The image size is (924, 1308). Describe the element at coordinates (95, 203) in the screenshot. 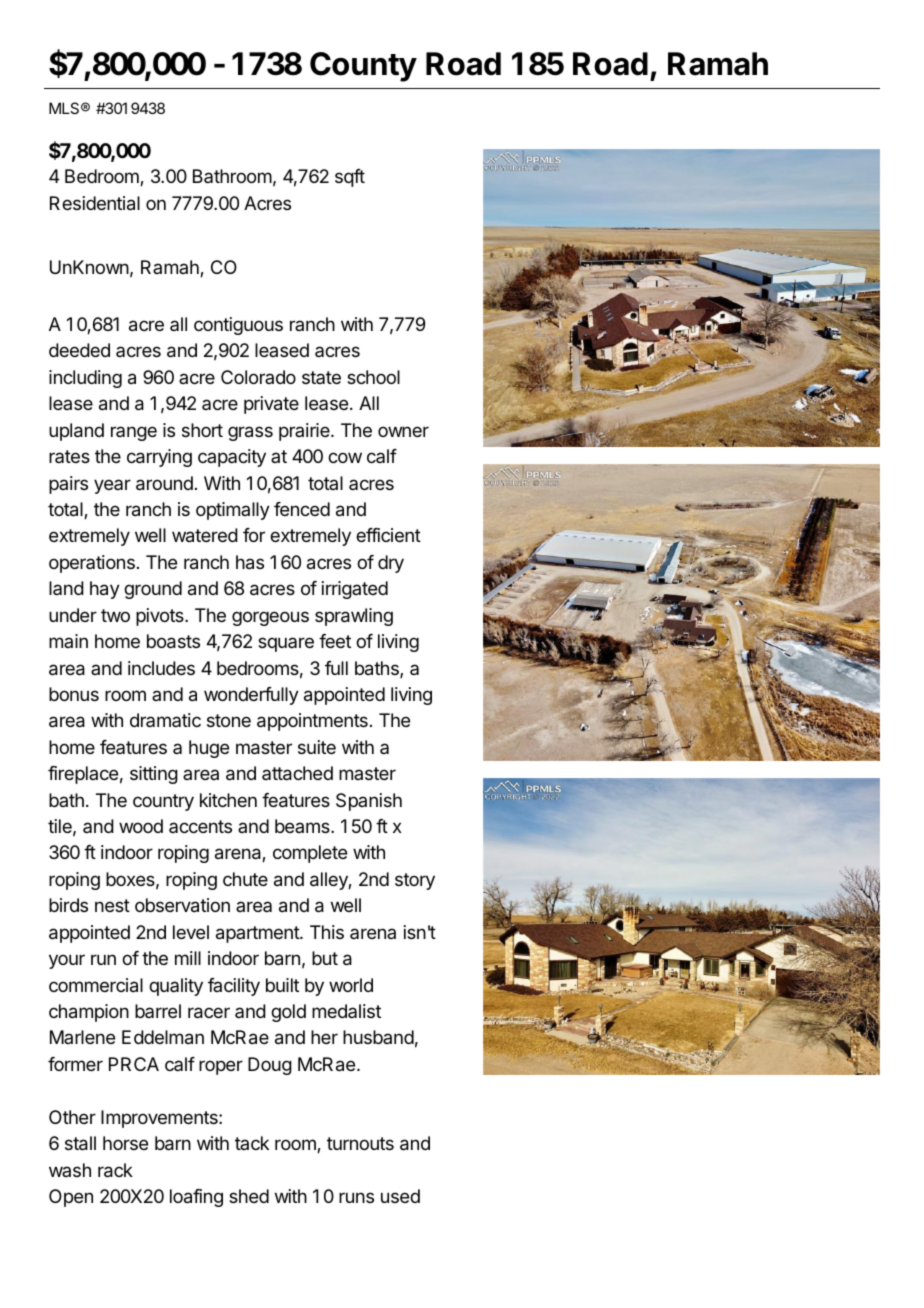

I see `Residential` at that location.
